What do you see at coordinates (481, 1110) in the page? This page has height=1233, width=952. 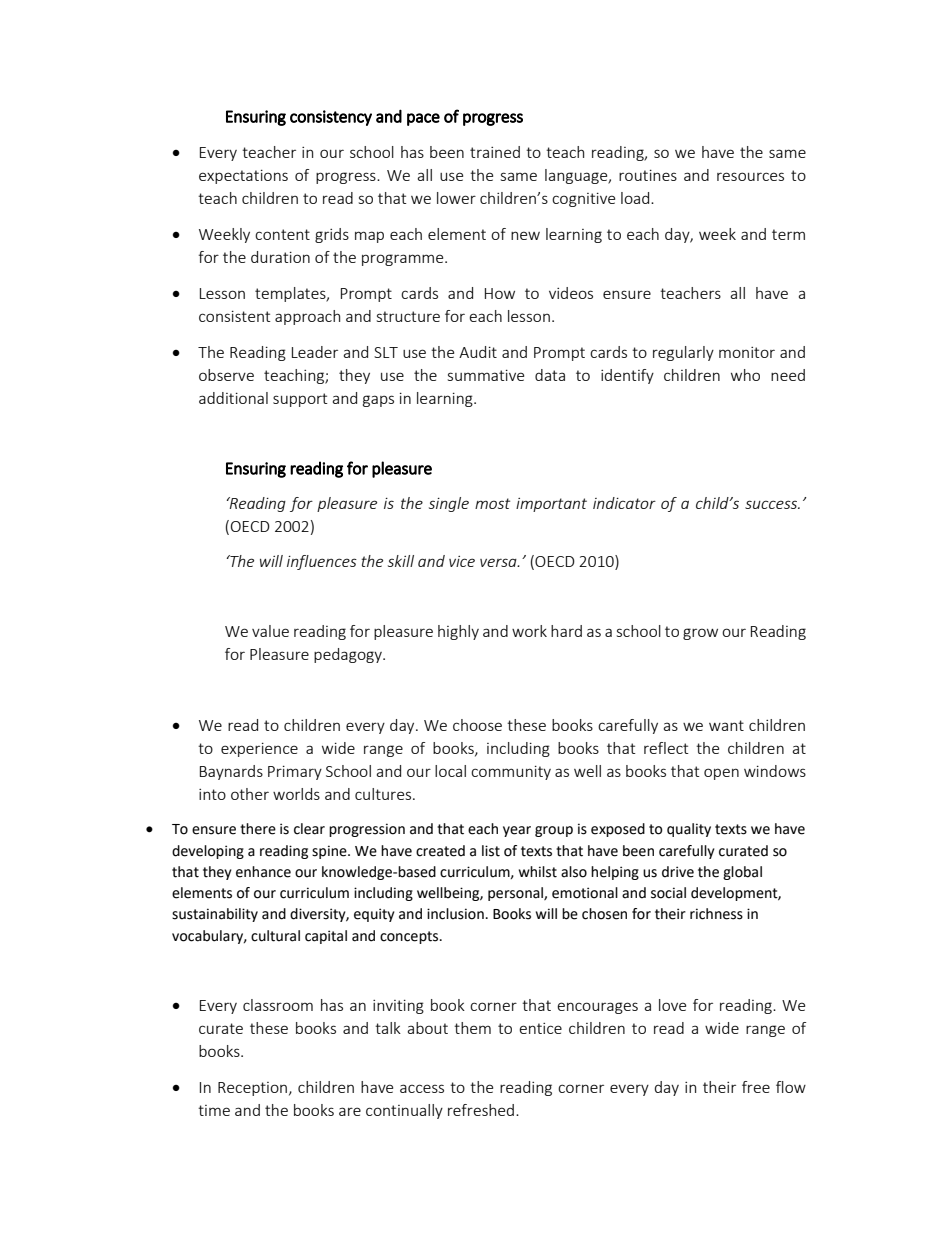 I see `refreshed` at bounding box center [481, 1110].
